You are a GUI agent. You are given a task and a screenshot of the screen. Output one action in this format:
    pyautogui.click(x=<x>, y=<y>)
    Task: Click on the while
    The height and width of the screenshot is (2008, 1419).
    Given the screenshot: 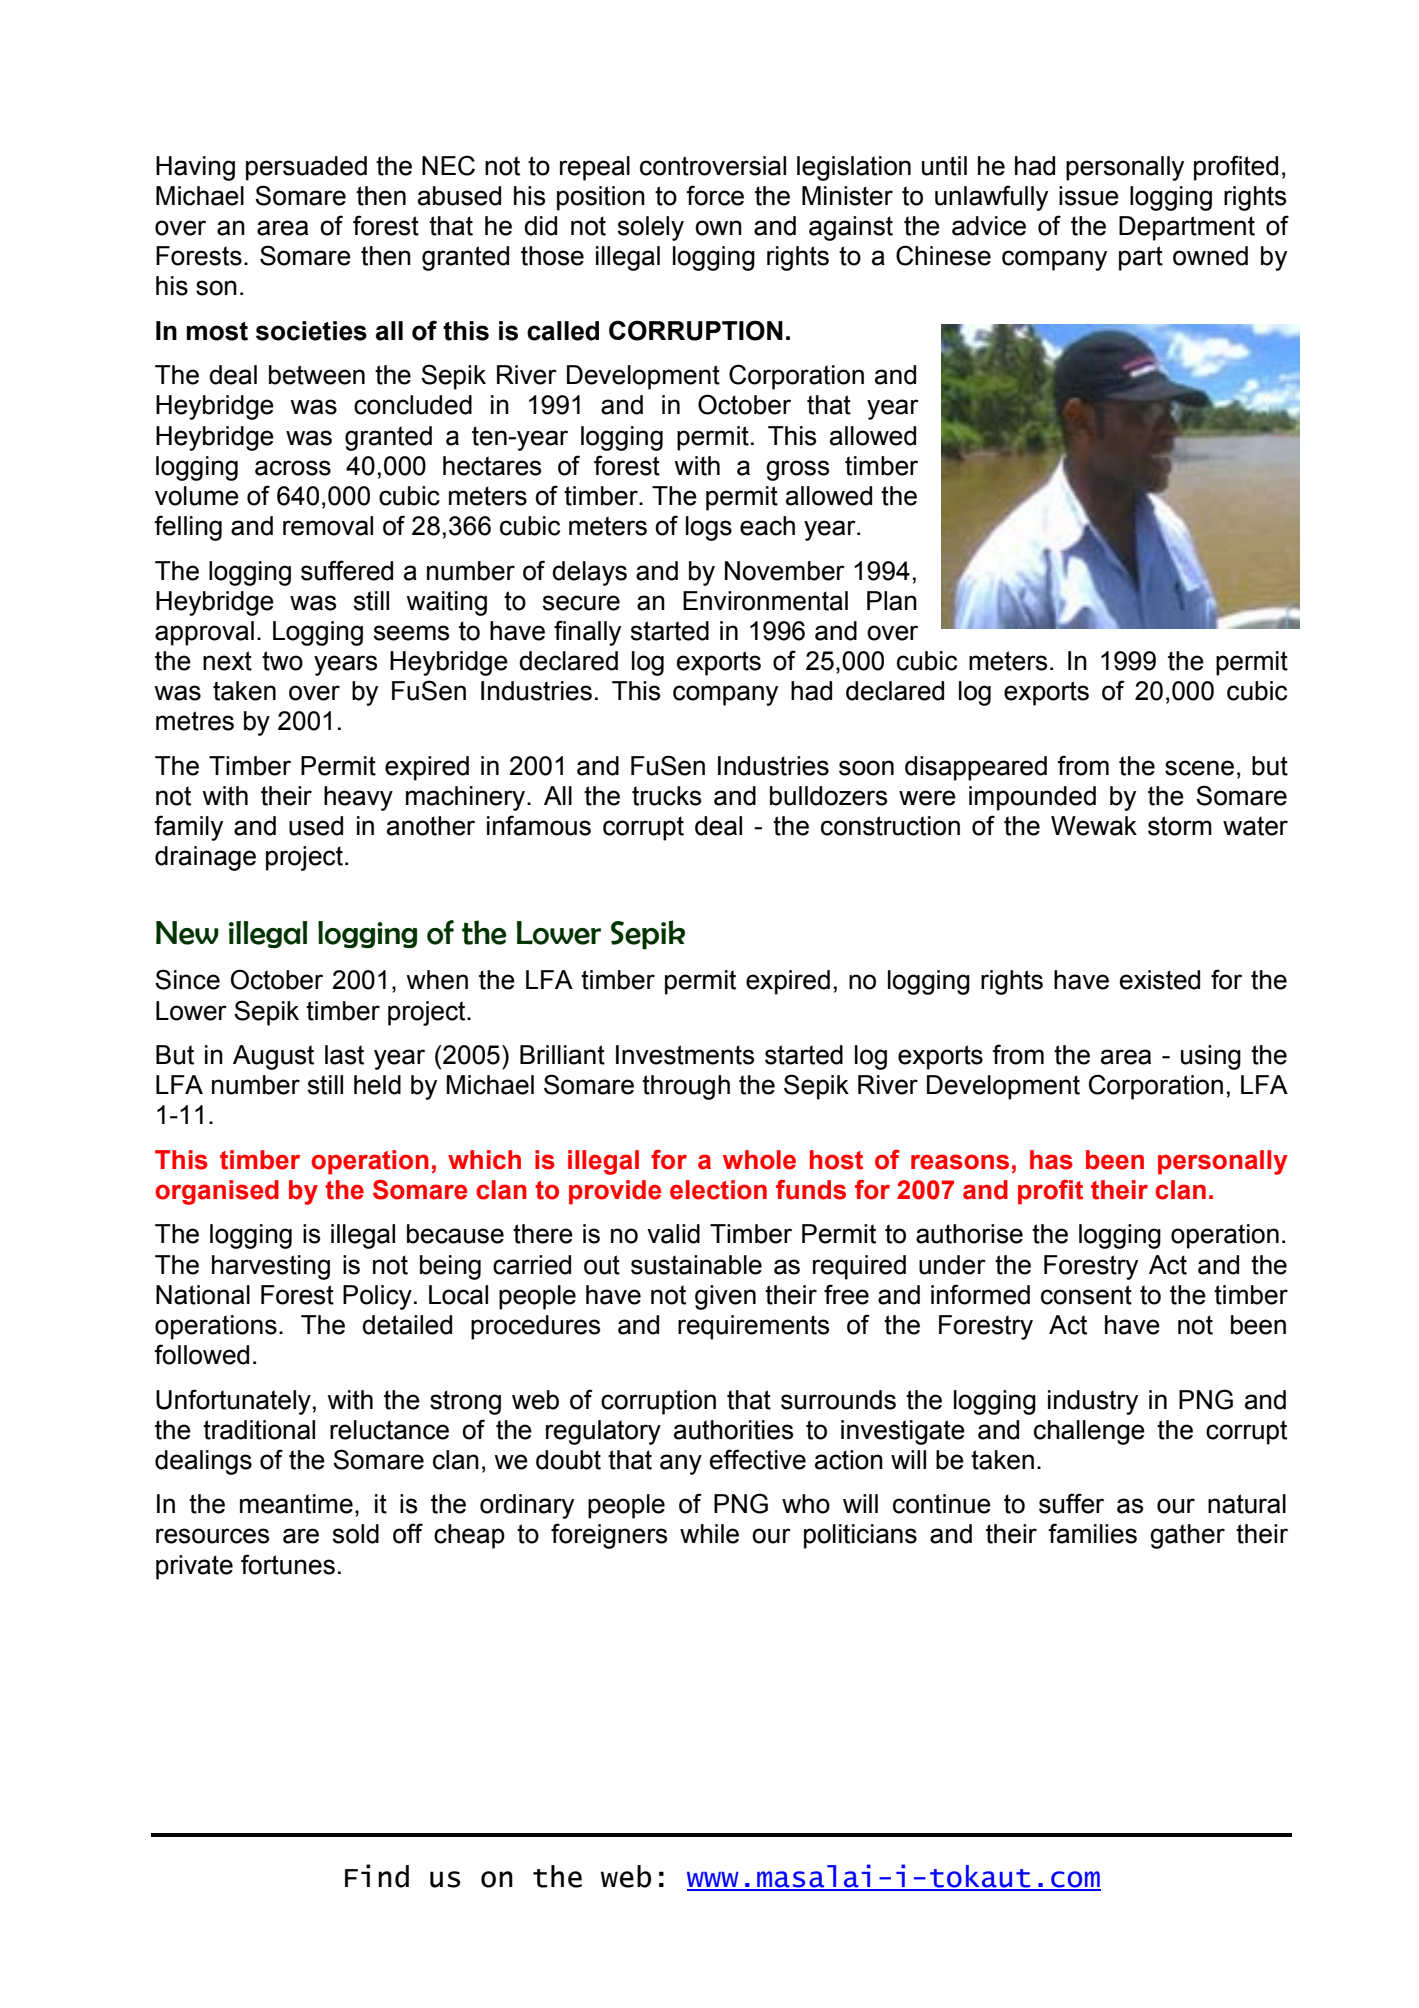 What is the action you would take?
    pyautogui.click(x=709, y=1534)
